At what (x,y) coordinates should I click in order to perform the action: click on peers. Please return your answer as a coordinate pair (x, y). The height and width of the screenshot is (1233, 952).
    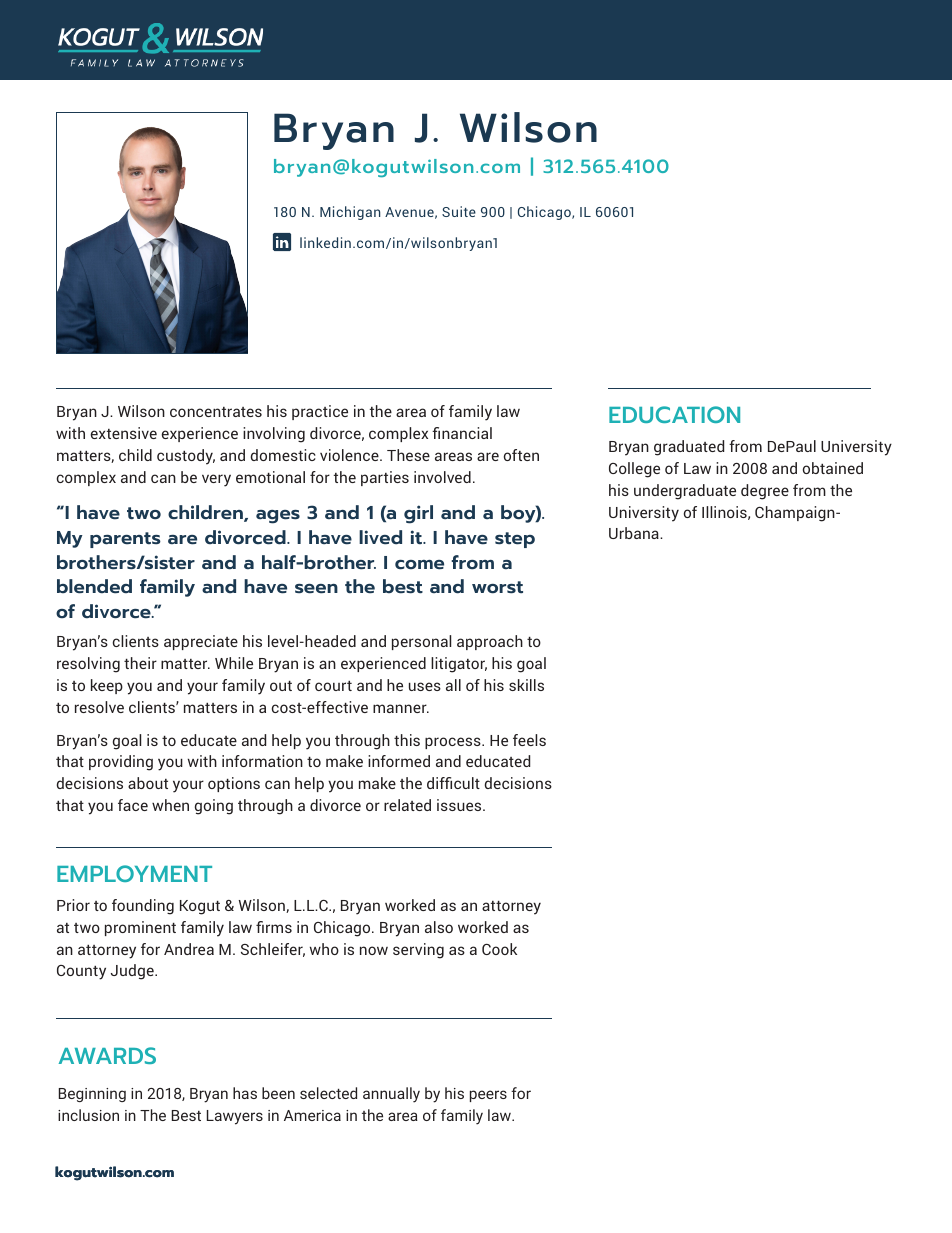
    Looking at the image, I should click on (488, 1096).
